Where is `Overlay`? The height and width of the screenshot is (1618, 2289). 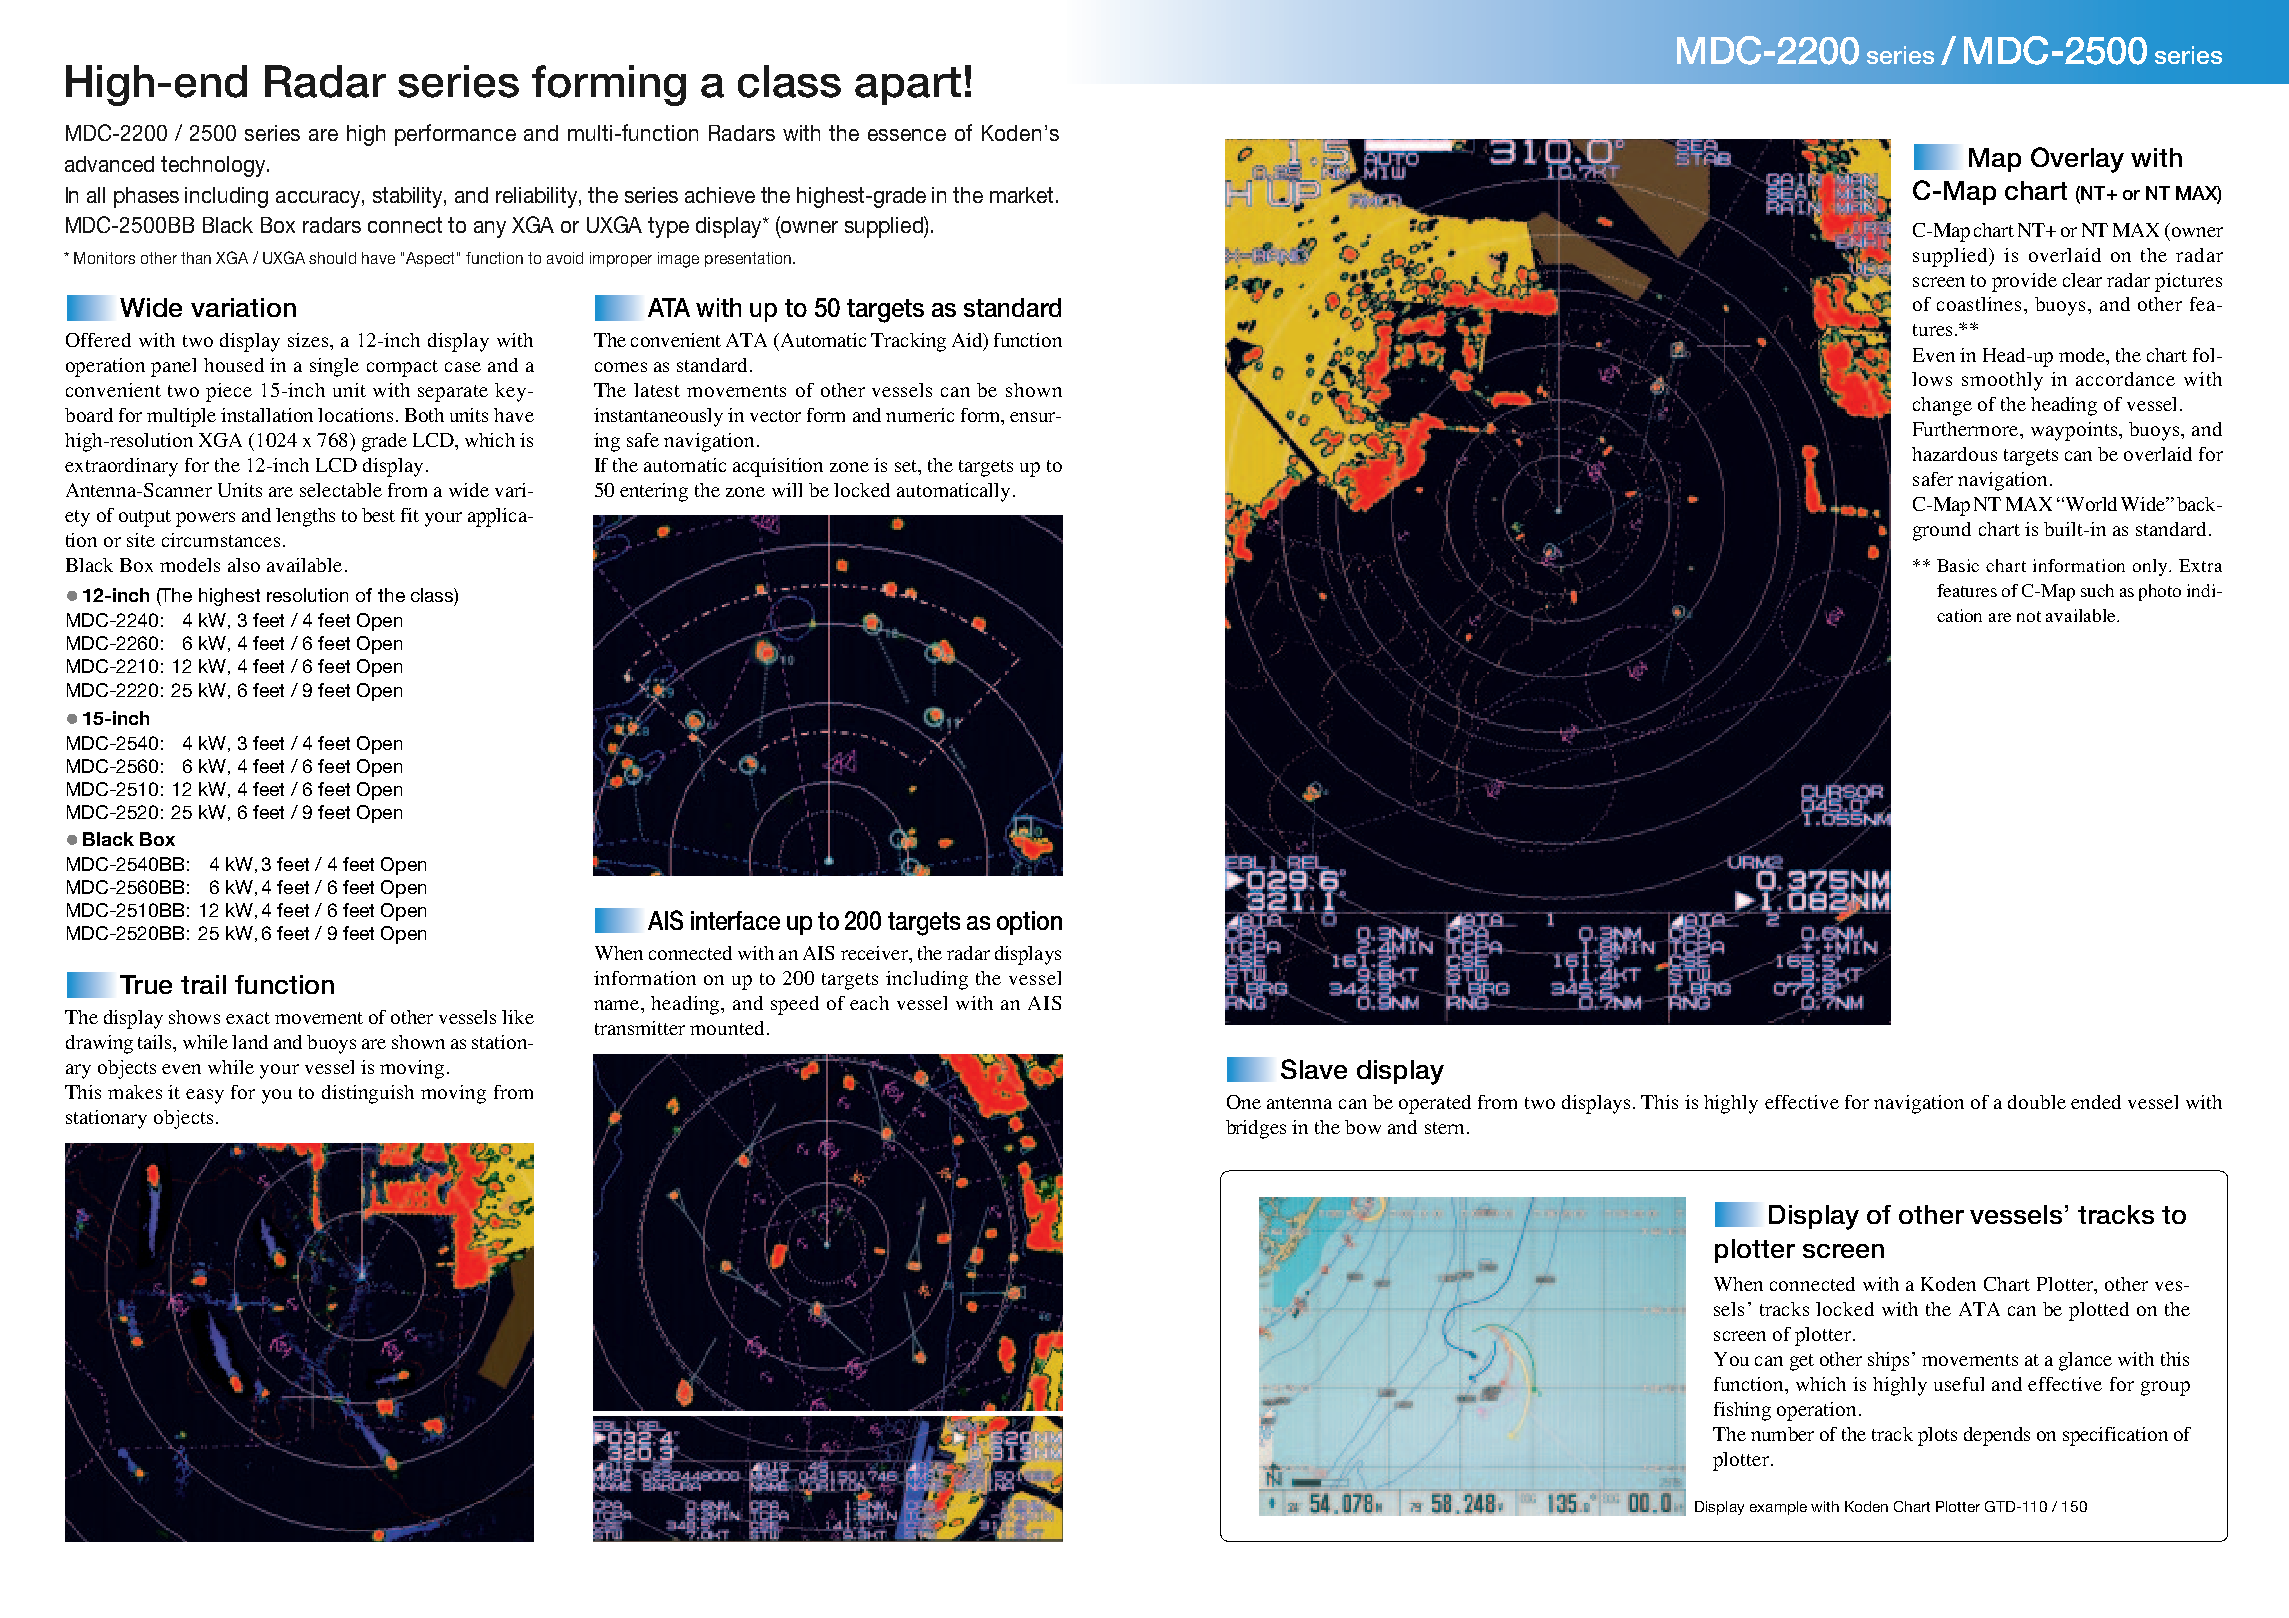
Overlay is located at coordinates (2077, 160).
